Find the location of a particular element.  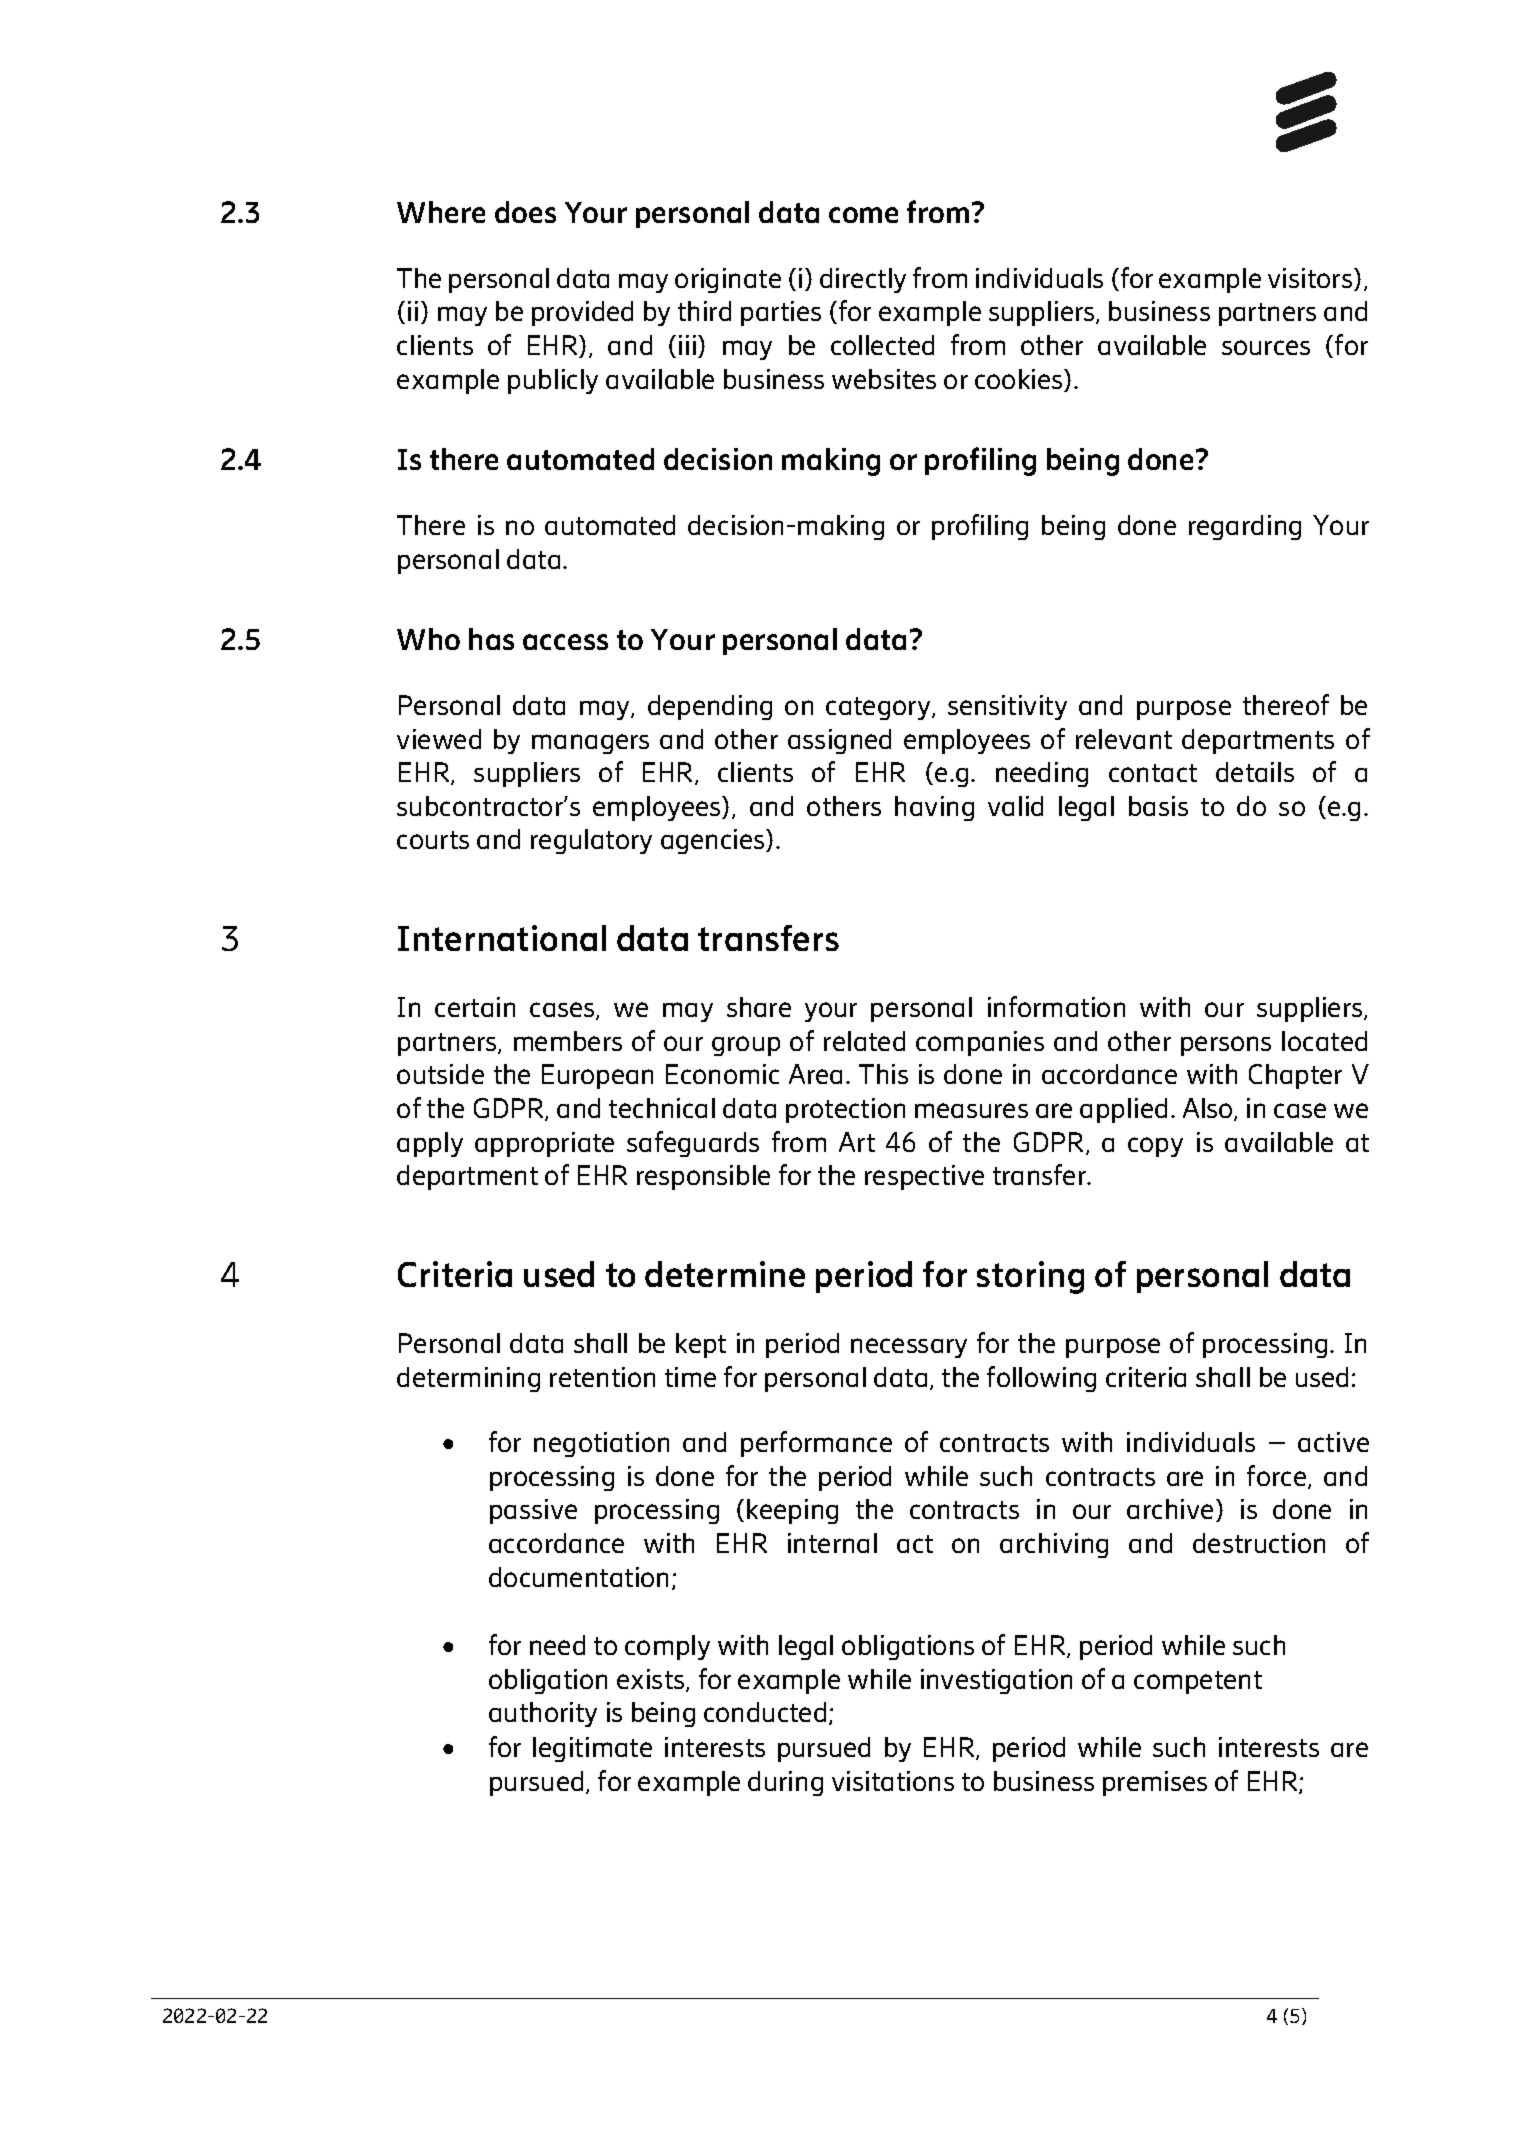

directly is located at coordinates (863, 280).
